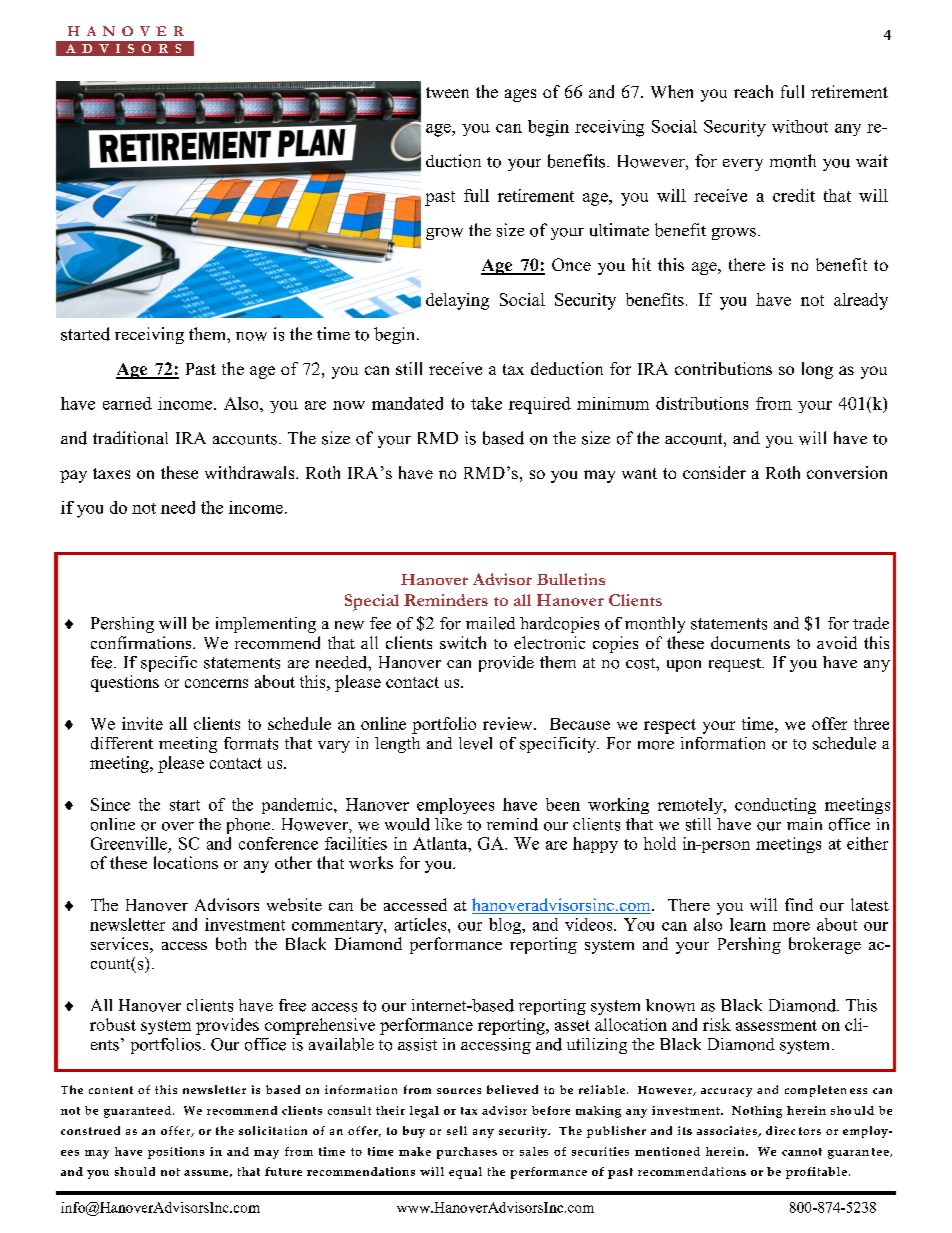  What do you see at coordinates (176, 1153) in the image?
I see `positions` at bounding box center [176, 1153].
